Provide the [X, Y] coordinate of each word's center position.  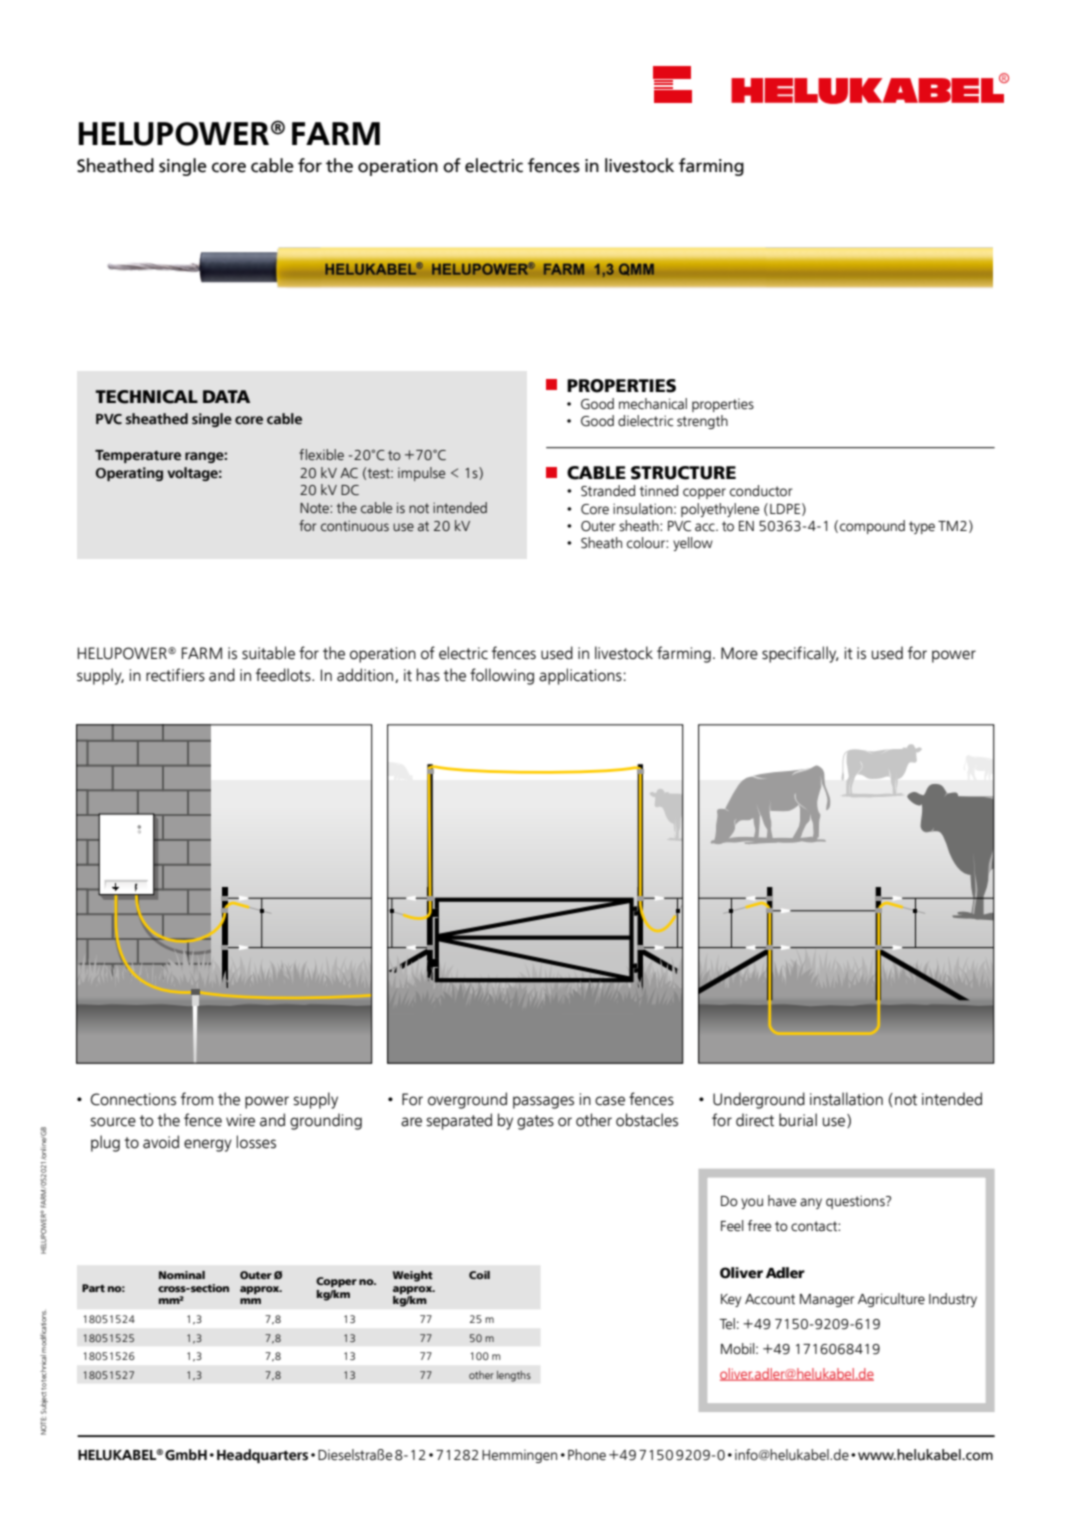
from [197, 1099]
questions [856, 1202]
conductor [761, 491]
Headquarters [262, 1456]
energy [208, 1145]
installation [846, 1099]
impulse [421, 474]
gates [535, 1122]
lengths [514, 1376]
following [502, 676]
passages [543, 1102]
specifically [800, 654]
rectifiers [175, 675]
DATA [226, 396]
